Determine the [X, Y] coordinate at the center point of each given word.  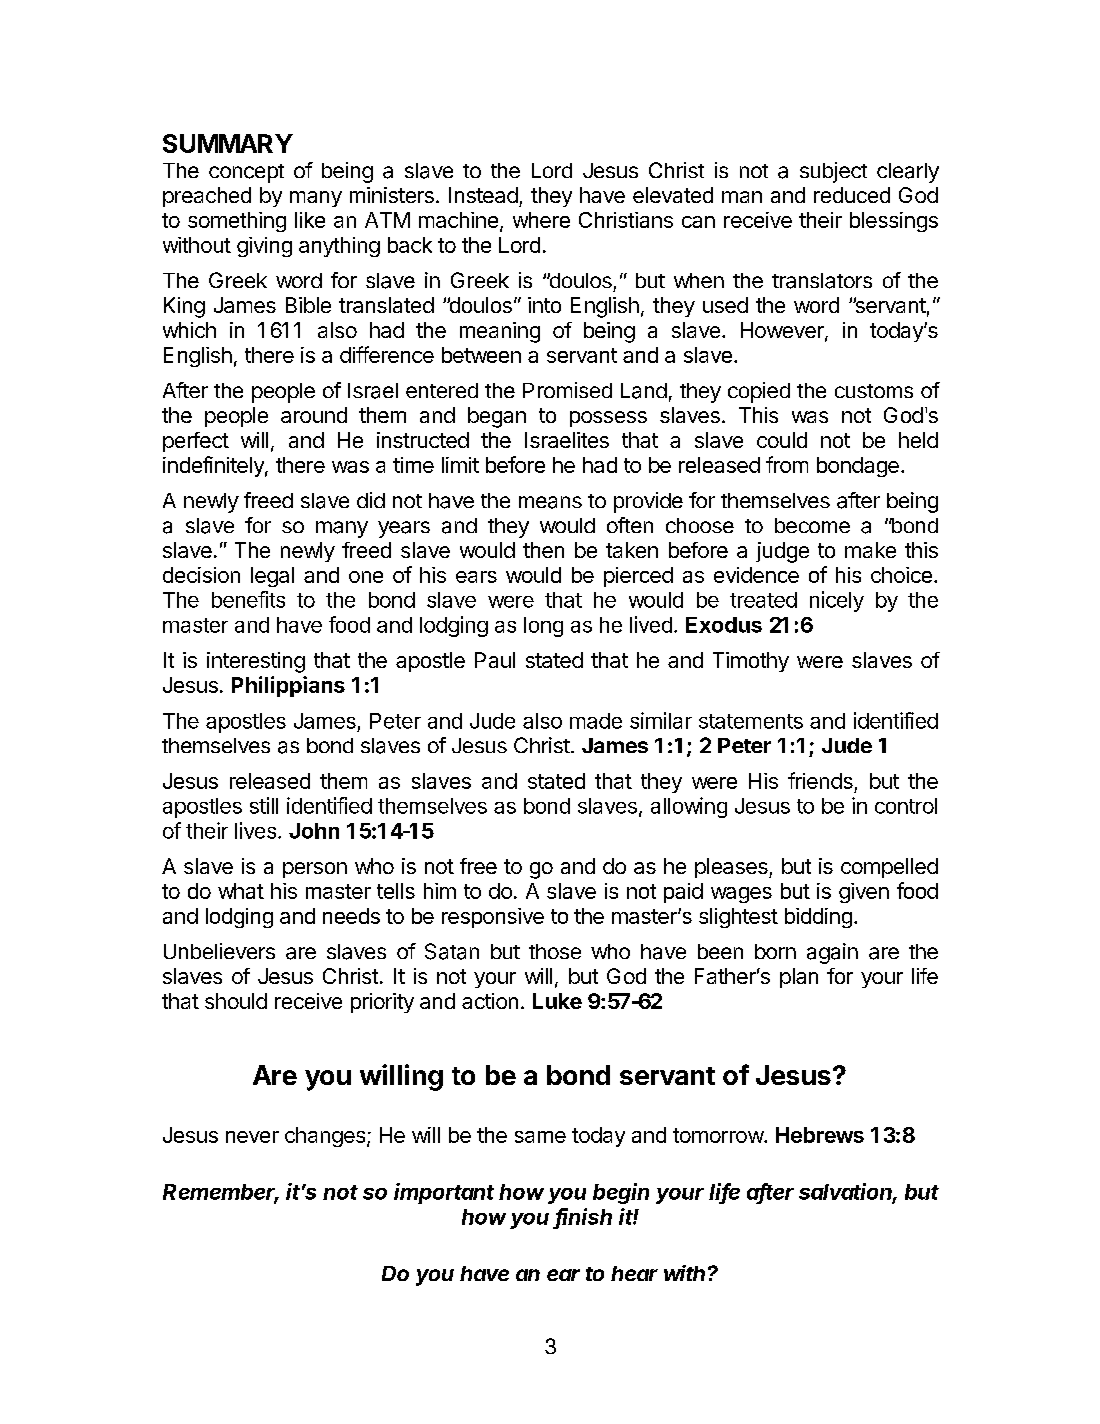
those [555, 951]
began [497, 417]
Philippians [288, 686]
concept [246, 173]
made [596, 721]
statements [751, 721]
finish [584, 1217]
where [541, 220]
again [832, 953]
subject [833, 172]
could [782, 440]
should [236, 1001]
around [314, 415]
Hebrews [820, 1135]
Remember [221, 1193]
